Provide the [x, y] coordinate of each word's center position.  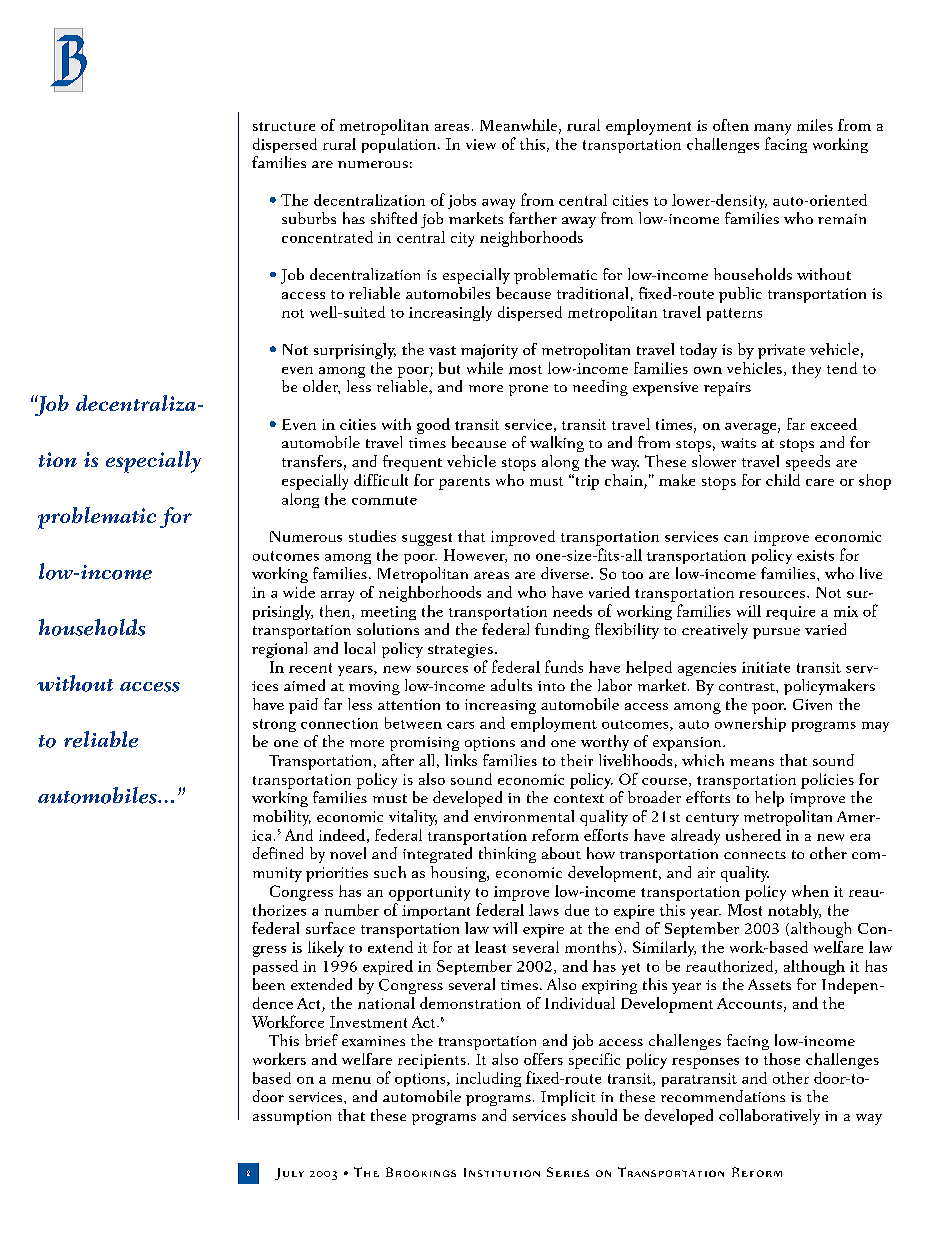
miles [815, 125]
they [806, 370]
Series [568, 1172]
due [577, 910]
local [359, 648]
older [321, 387]
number [352, 910]
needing [600, 388]
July [289, 1174]
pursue [776, 633]
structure [284, 126]
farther [533, 218]
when [810, 891]
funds [564, 666]
